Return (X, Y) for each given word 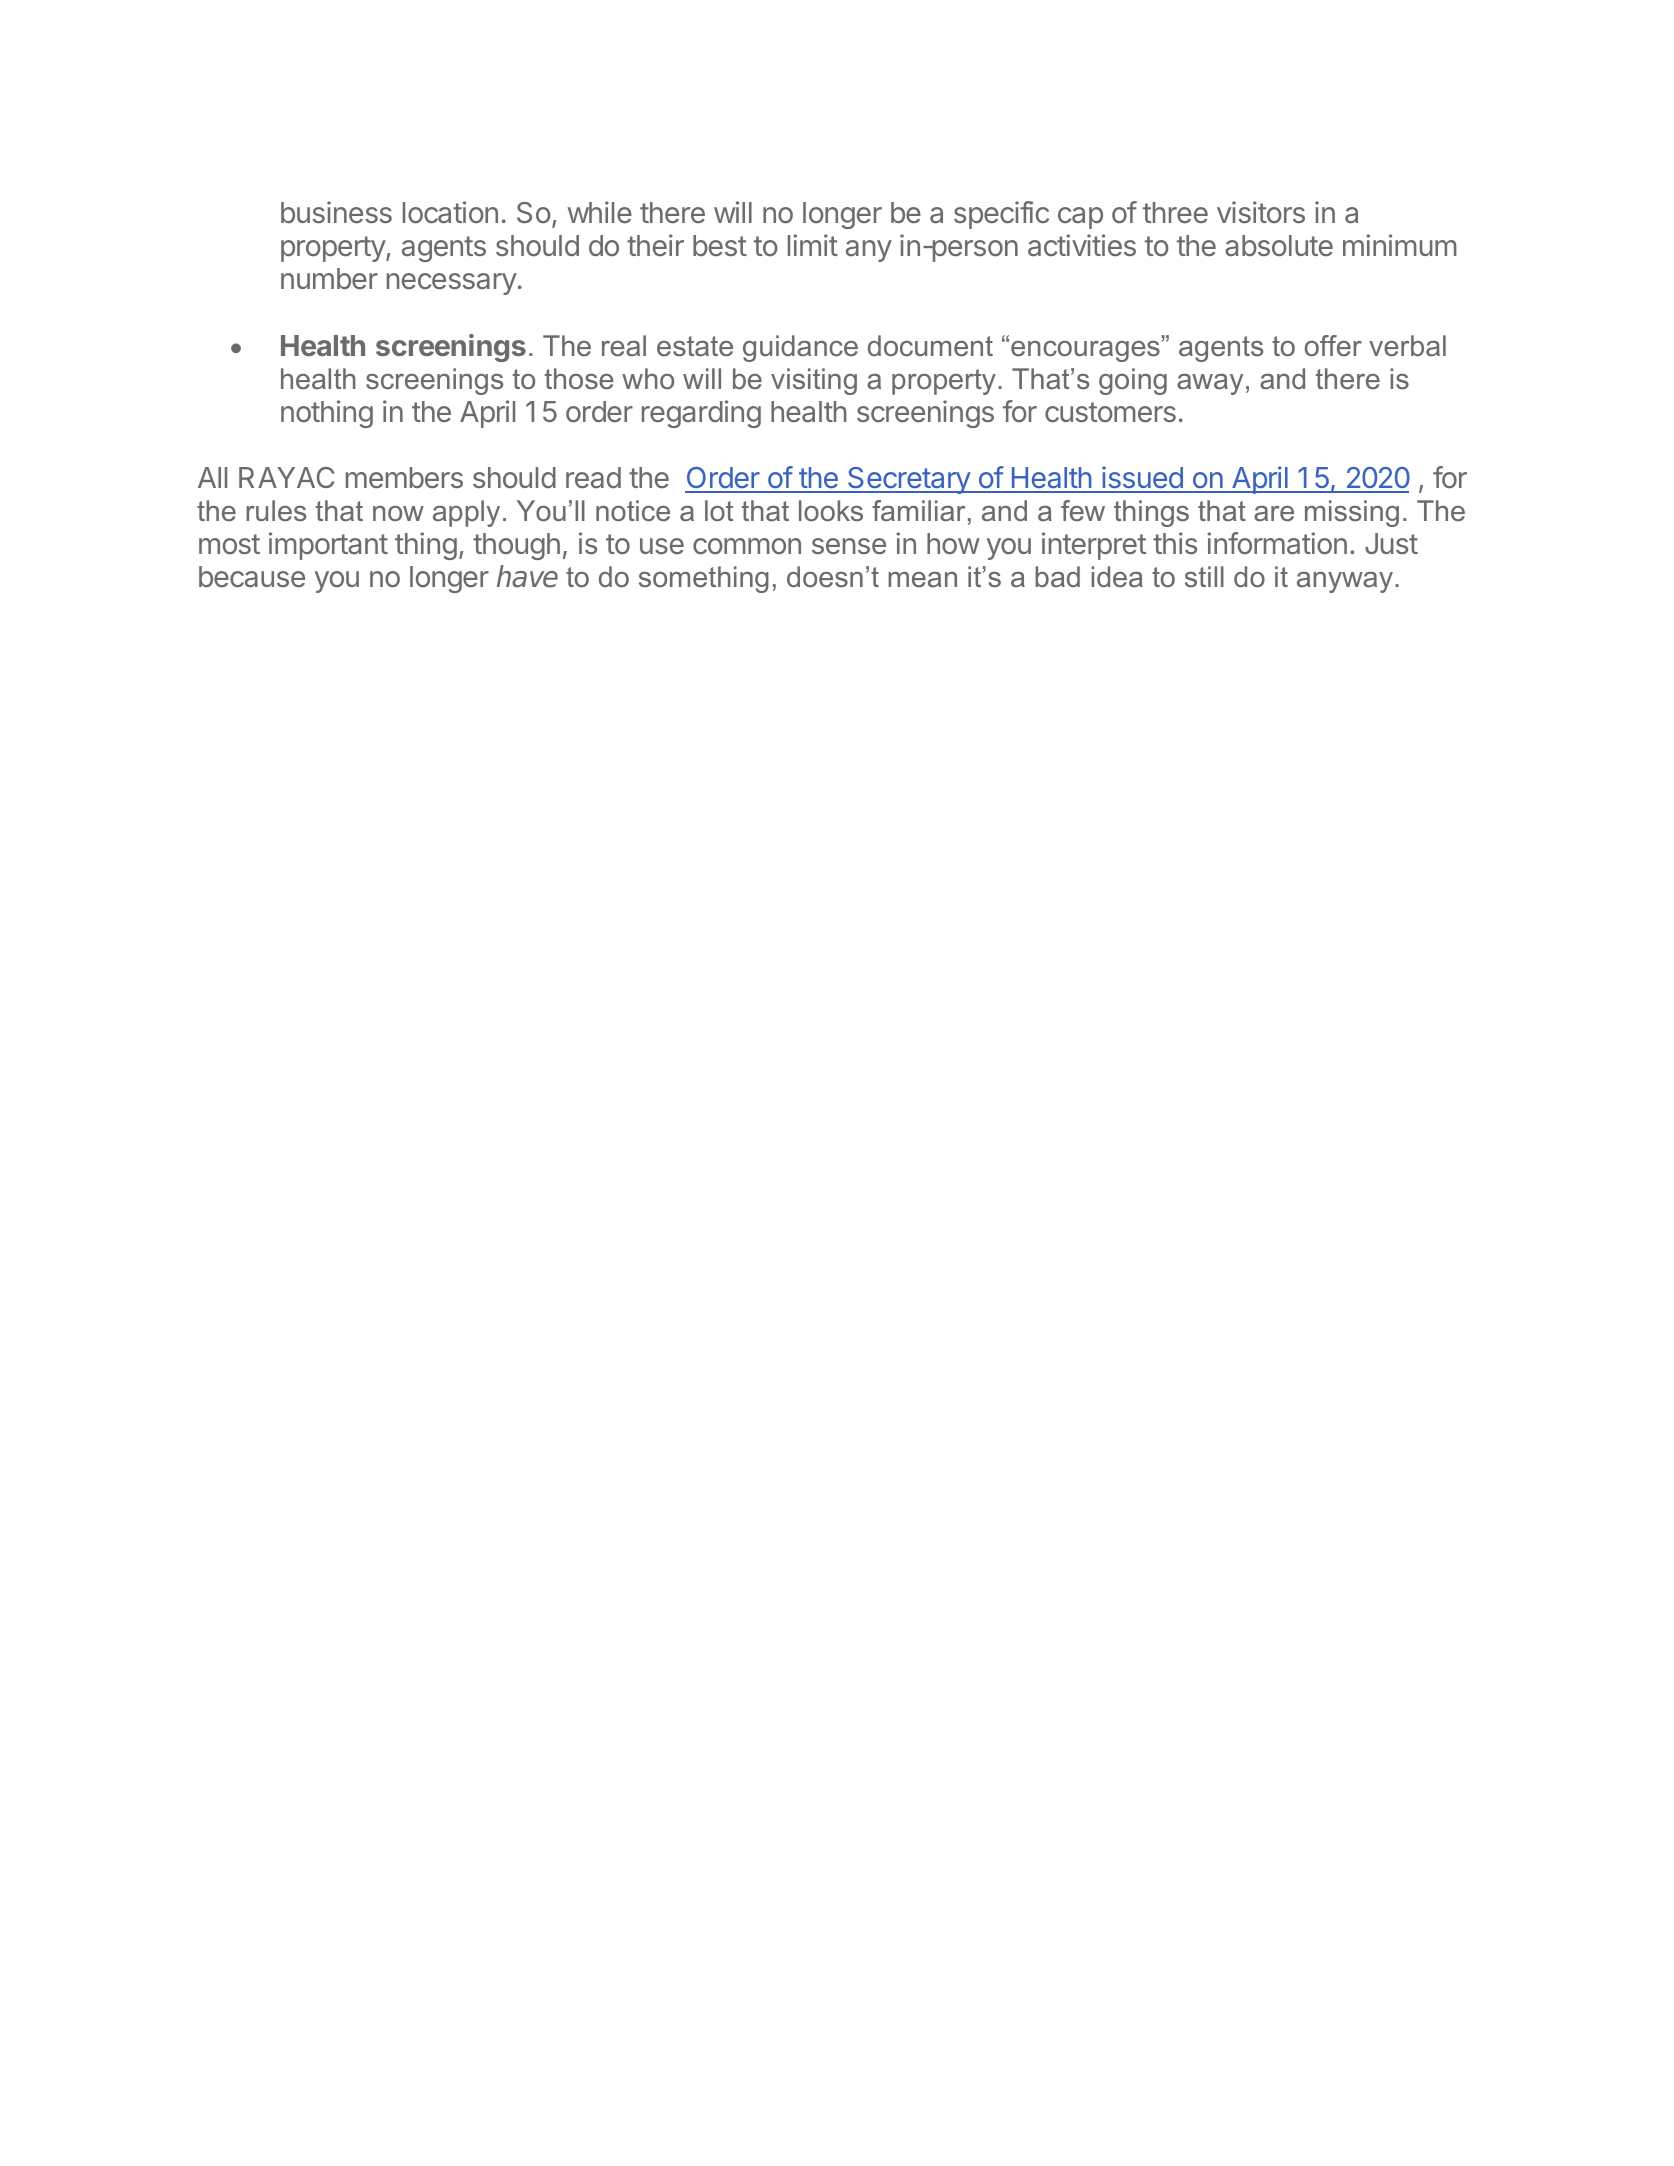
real (624, 346)
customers (1110, 412)
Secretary (909, 480)
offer (1333, 345)
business (336, 212)
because (252, 577)
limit (813, 245)
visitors (1261, 212)
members (404, 477)
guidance (800, 348)
